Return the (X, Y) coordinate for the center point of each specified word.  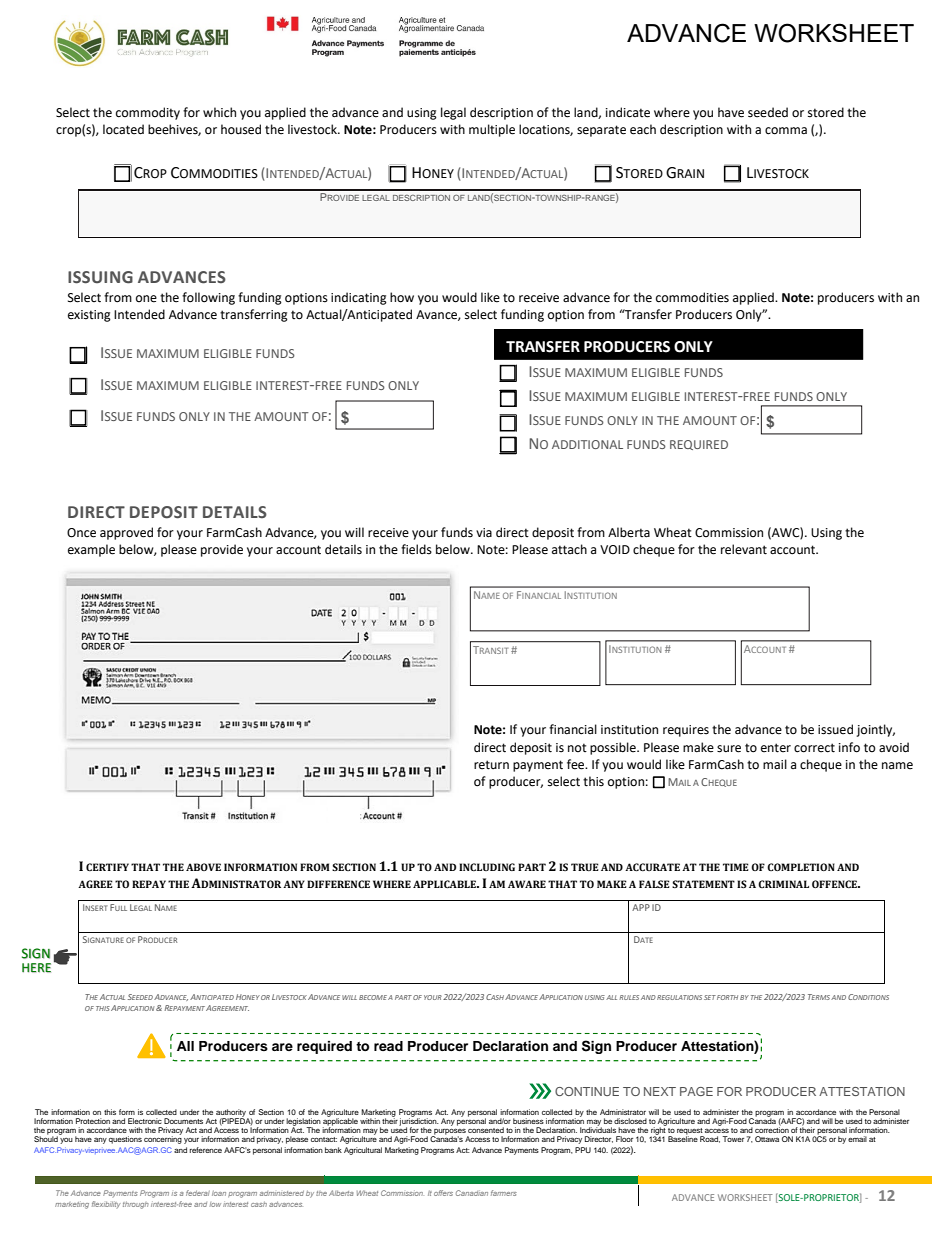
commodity (148, 113)
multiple (492, 130)
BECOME (373, 997)
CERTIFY (107, 867)
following (208, 298)
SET (710, 997)
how (402, 297)
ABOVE (203, 867)
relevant (744, 549)
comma (786, 131)
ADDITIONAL (587, 444)
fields (416, 549)
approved (126, 533)
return (491, 765)
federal (198, 1193)
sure (729, 749)
